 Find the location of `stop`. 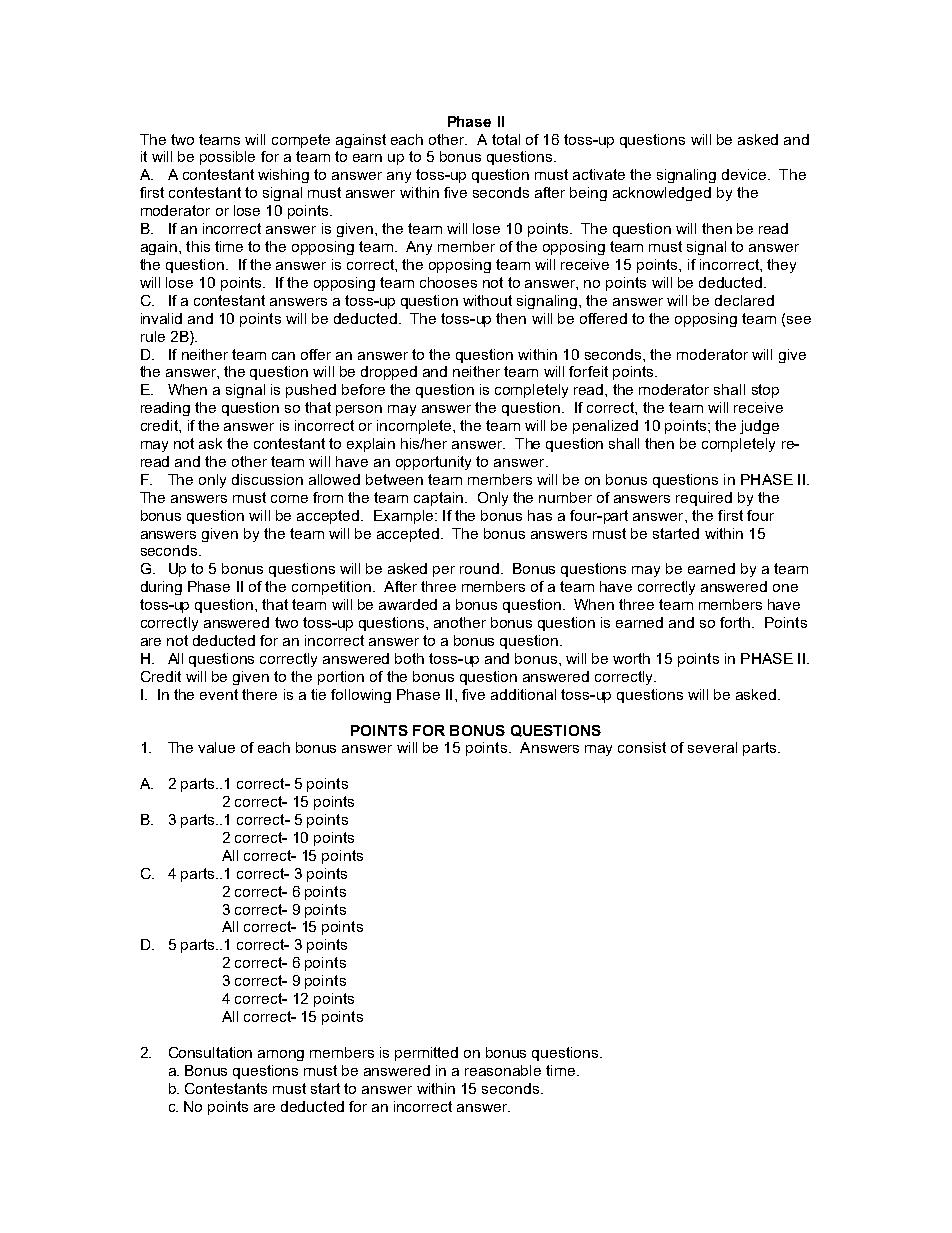

stop is located at coordinates (765, 391).
